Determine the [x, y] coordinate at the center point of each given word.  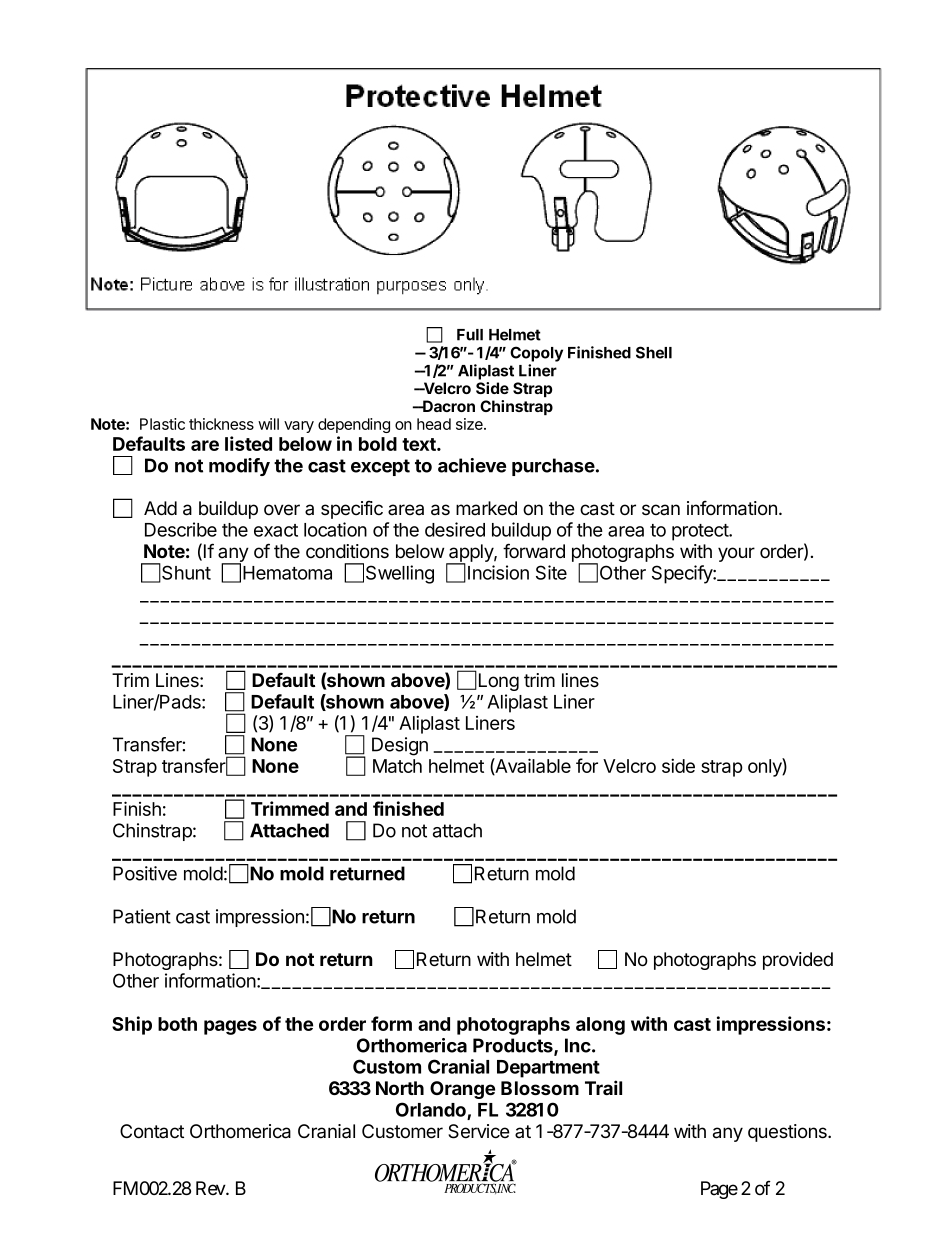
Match [397, 766]
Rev [211, 1188]
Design [400, 746]
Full [470, 335]
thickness [221, 424]
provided [798, 961]
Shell [654, 352]
